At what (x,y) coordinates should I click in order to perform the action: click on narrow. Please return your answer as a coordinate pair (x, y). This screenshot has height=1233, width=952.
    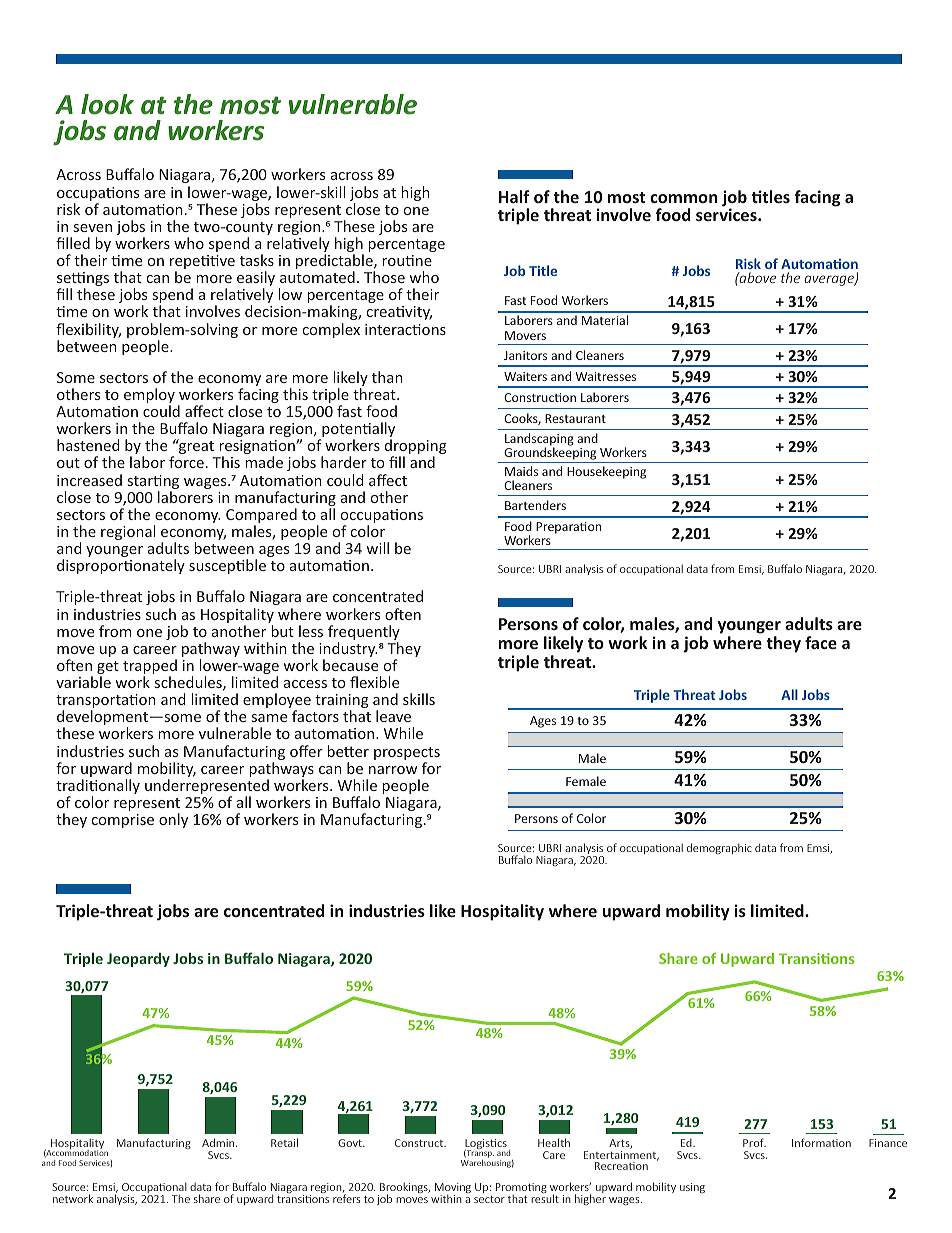
    Looking at the image, I should click on (393, 770).
